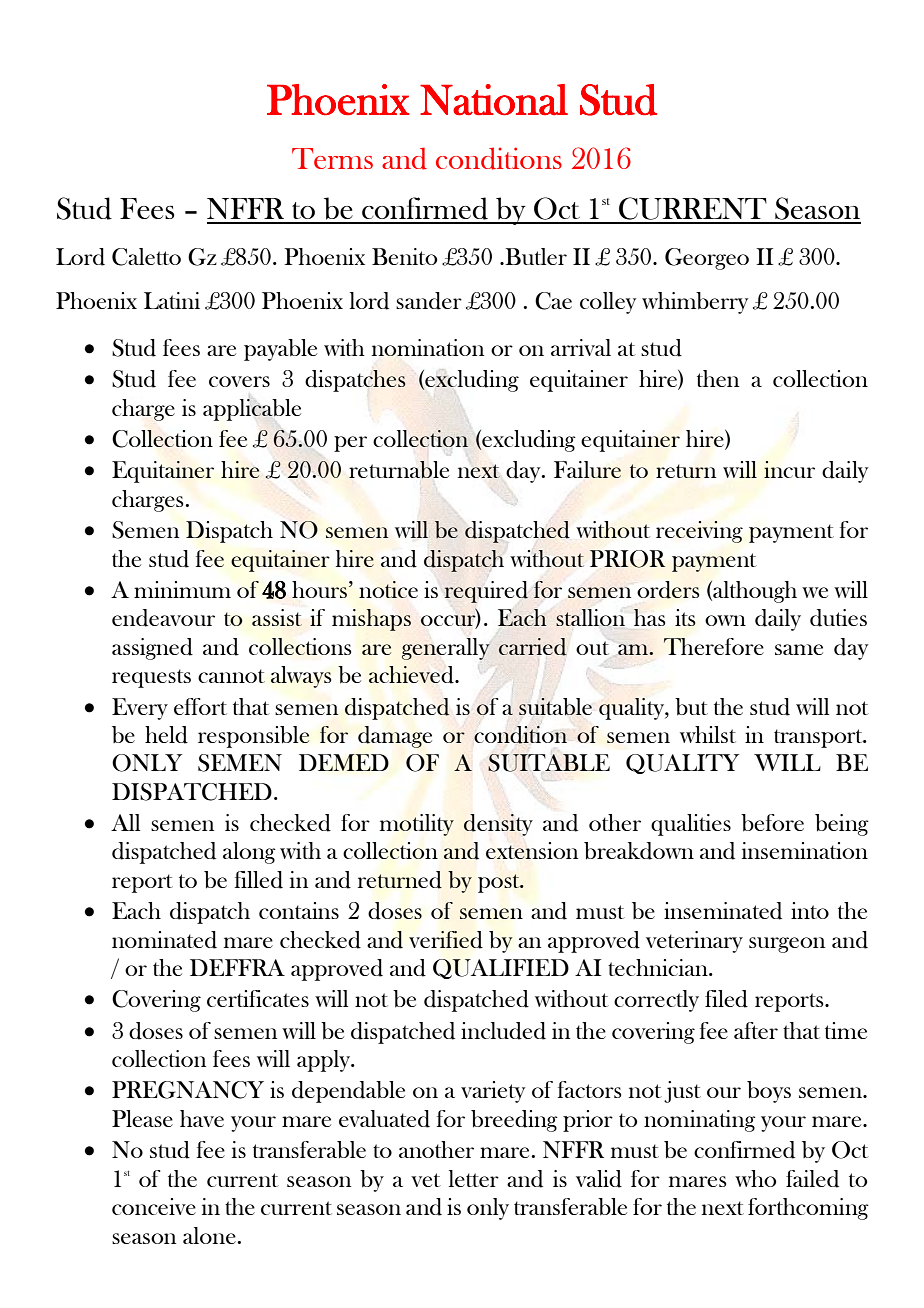 Image resolution: width=924 pixels, height=1308 pixels. Describe the element at coordinates (787, 945) in the image. I see `surgeon` at that location.
